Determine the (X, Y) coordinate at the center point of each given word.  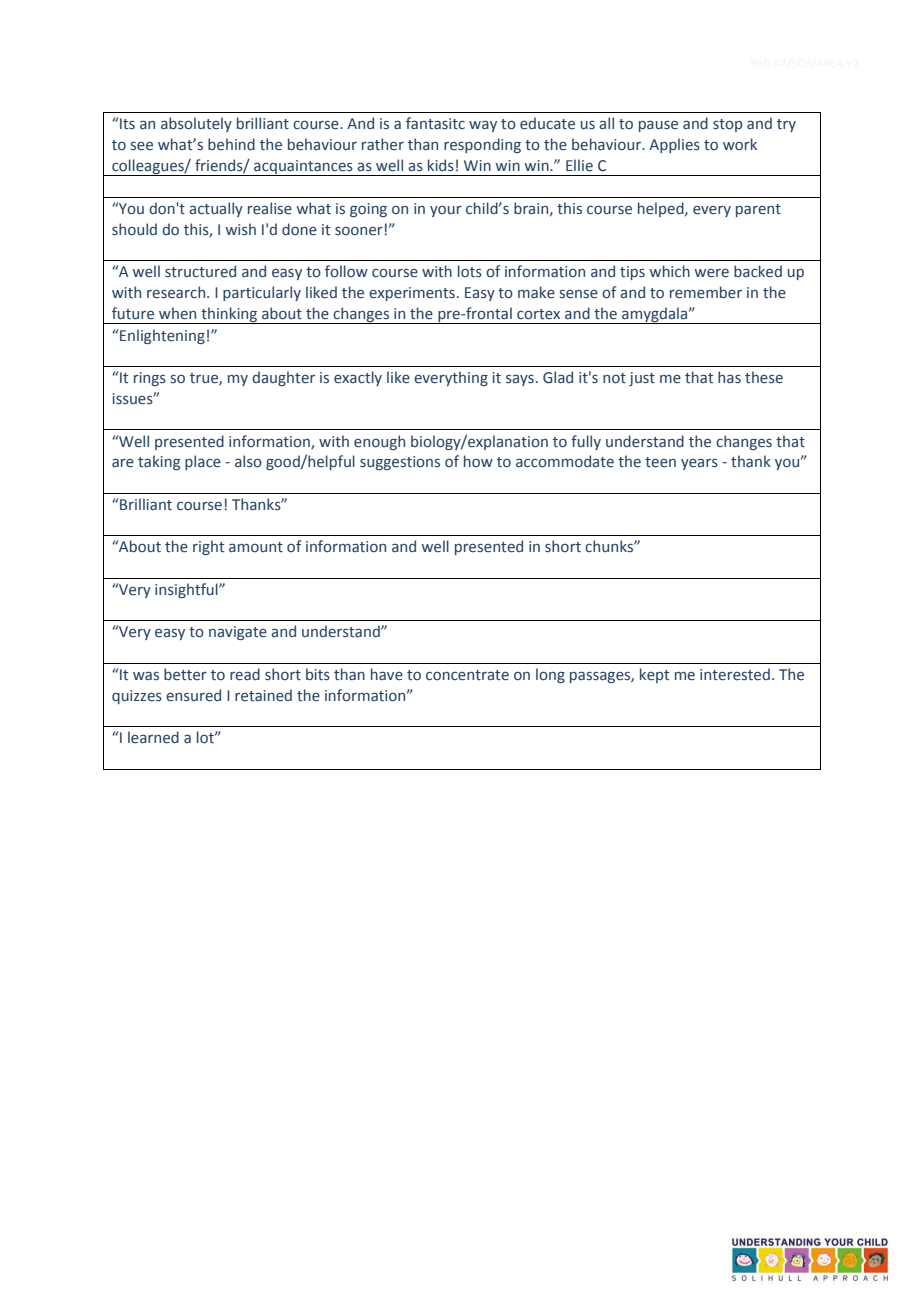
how (478, 461)
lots (470, 271)
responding (482, 145)
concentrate (467, 675)
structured (200, 271)
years (699, 464)
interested (735, 674)
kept (654, 675)
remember (706, 292)
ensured (193, 695)
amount (256, 547)
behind (231, 144)
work (740, 144)
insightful (187, 590)
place (203, 462)
